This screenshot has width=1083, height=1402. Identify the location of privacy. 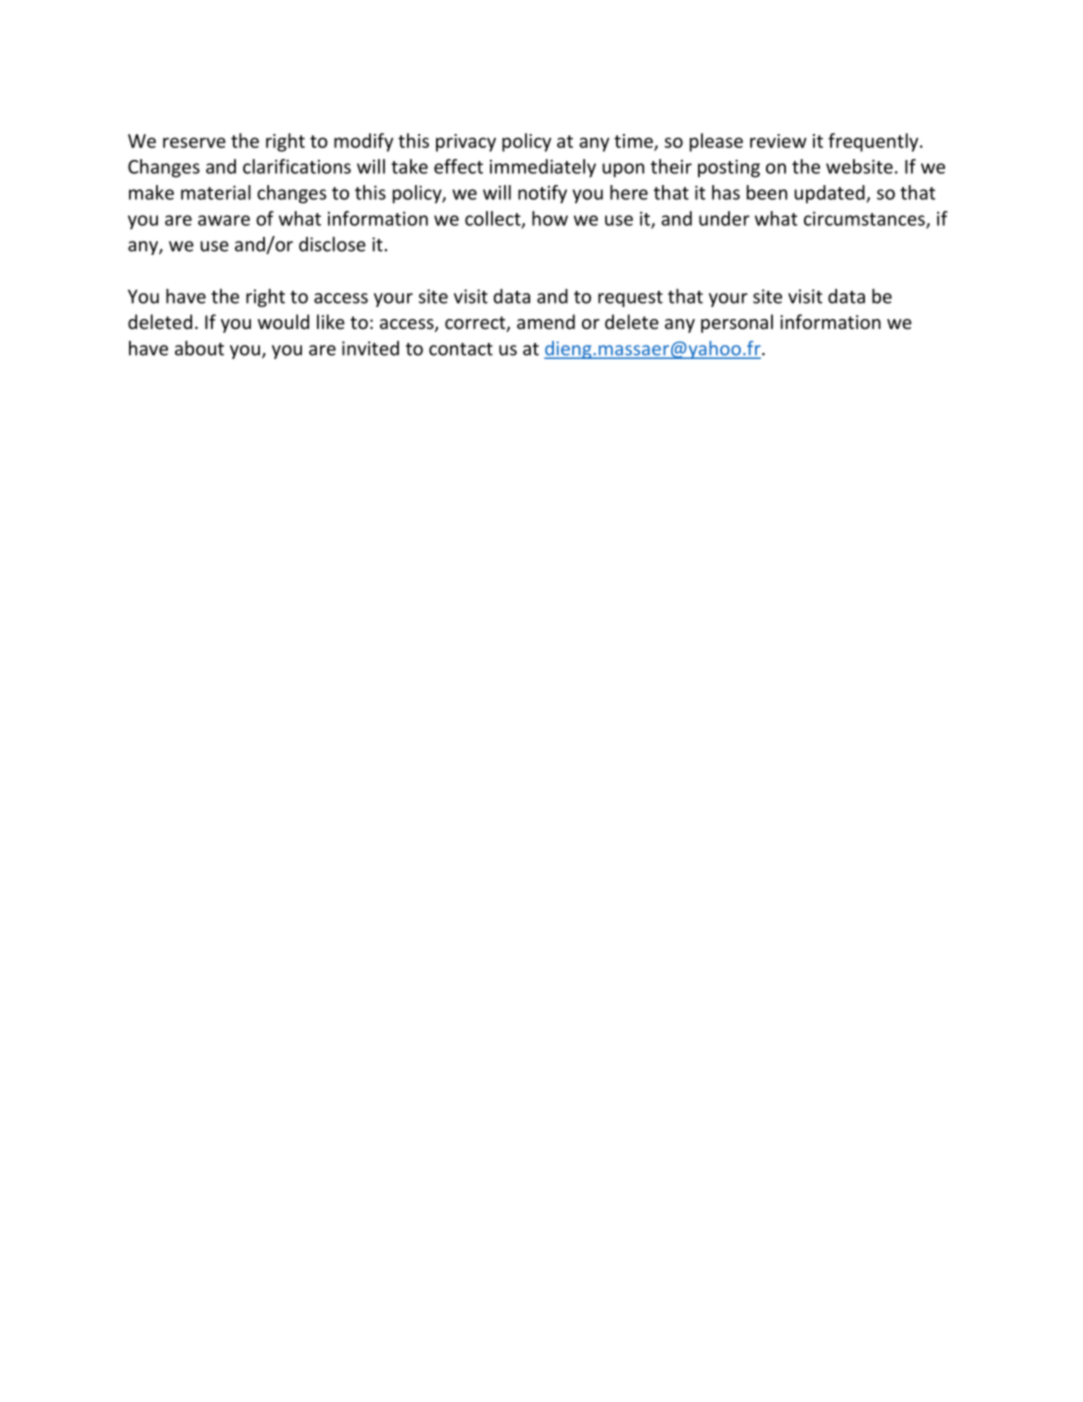
(466, 143).
